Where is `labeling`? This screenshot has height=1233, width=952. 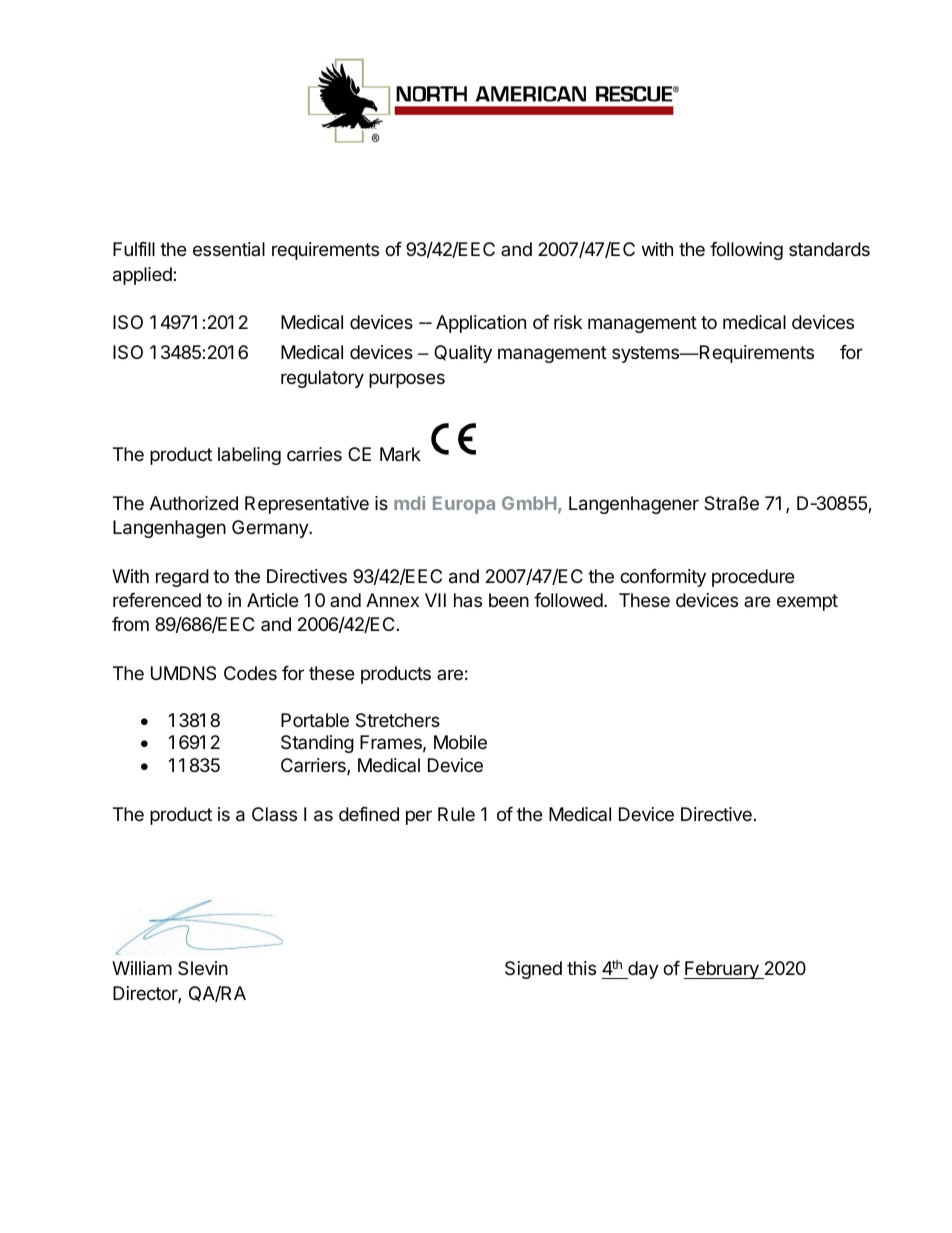 labeling is located at coordinates (249, 456).
